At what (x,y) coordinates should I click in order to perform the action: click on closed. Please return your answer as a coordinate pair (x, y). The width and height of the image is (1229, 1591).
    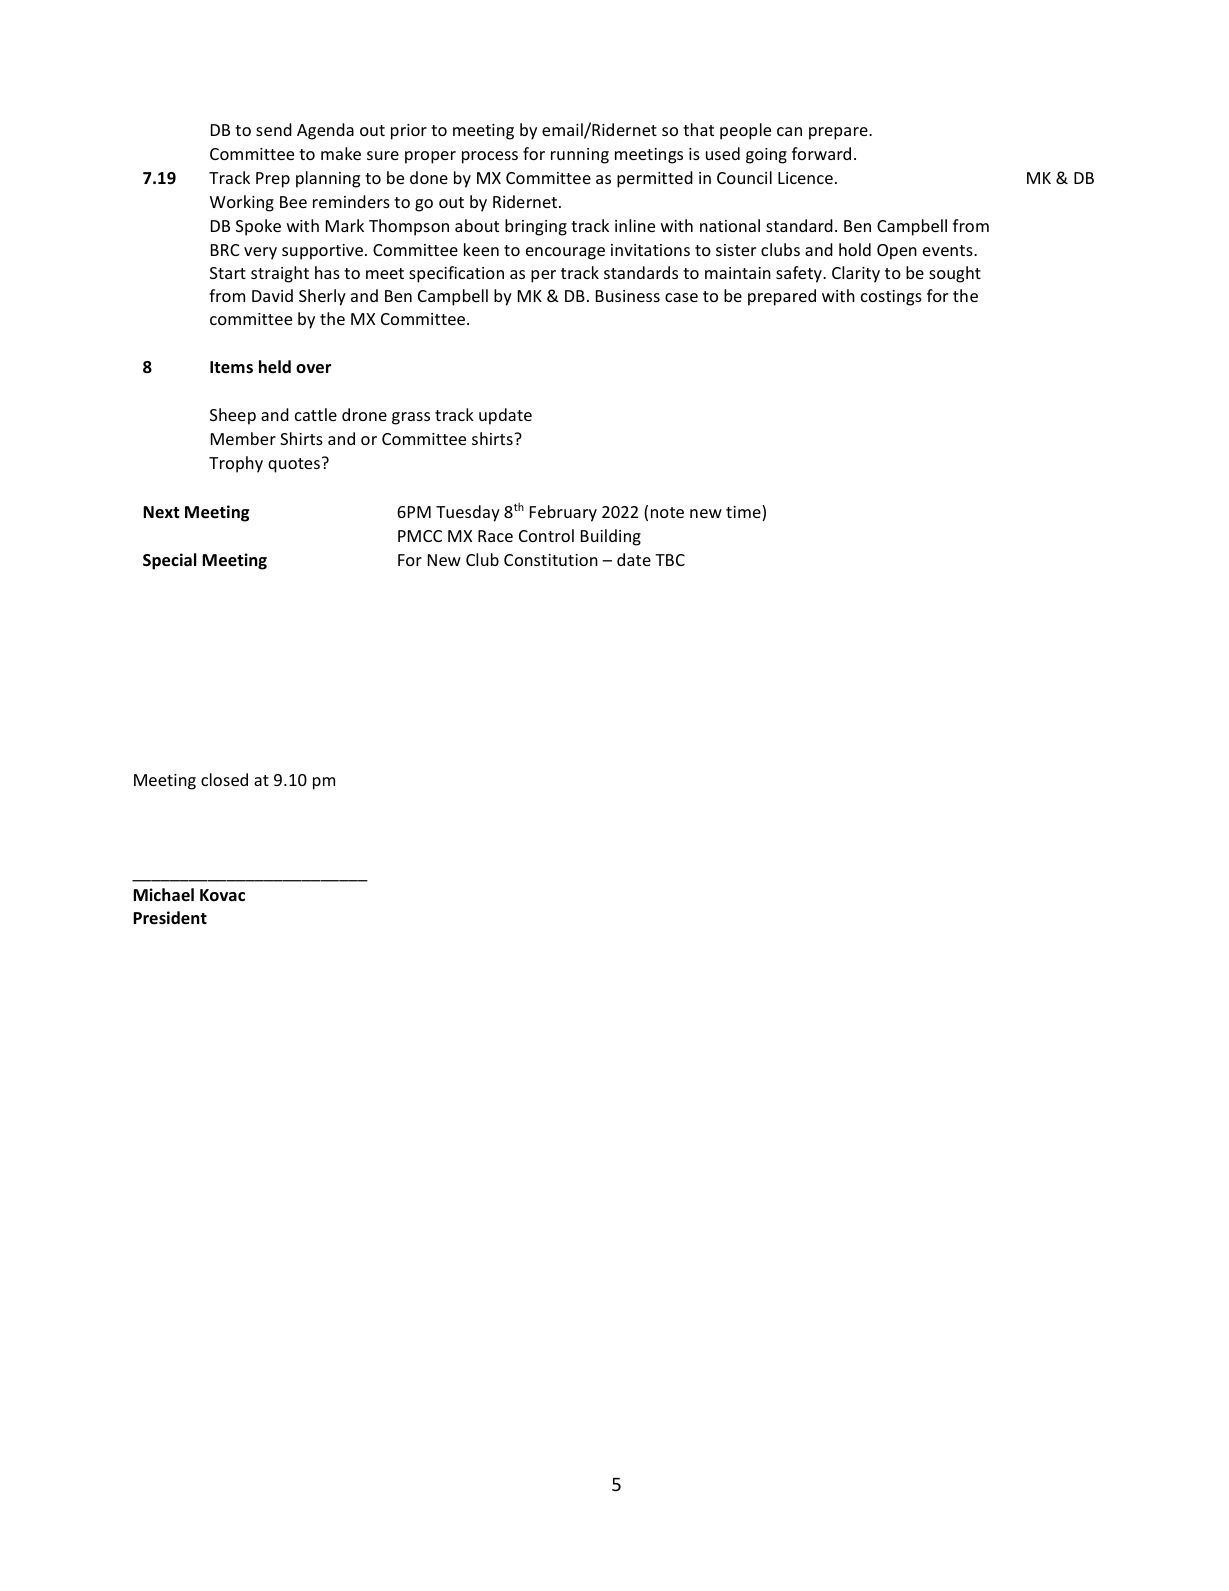
    Looking at the image, I should click on (224, 779).
